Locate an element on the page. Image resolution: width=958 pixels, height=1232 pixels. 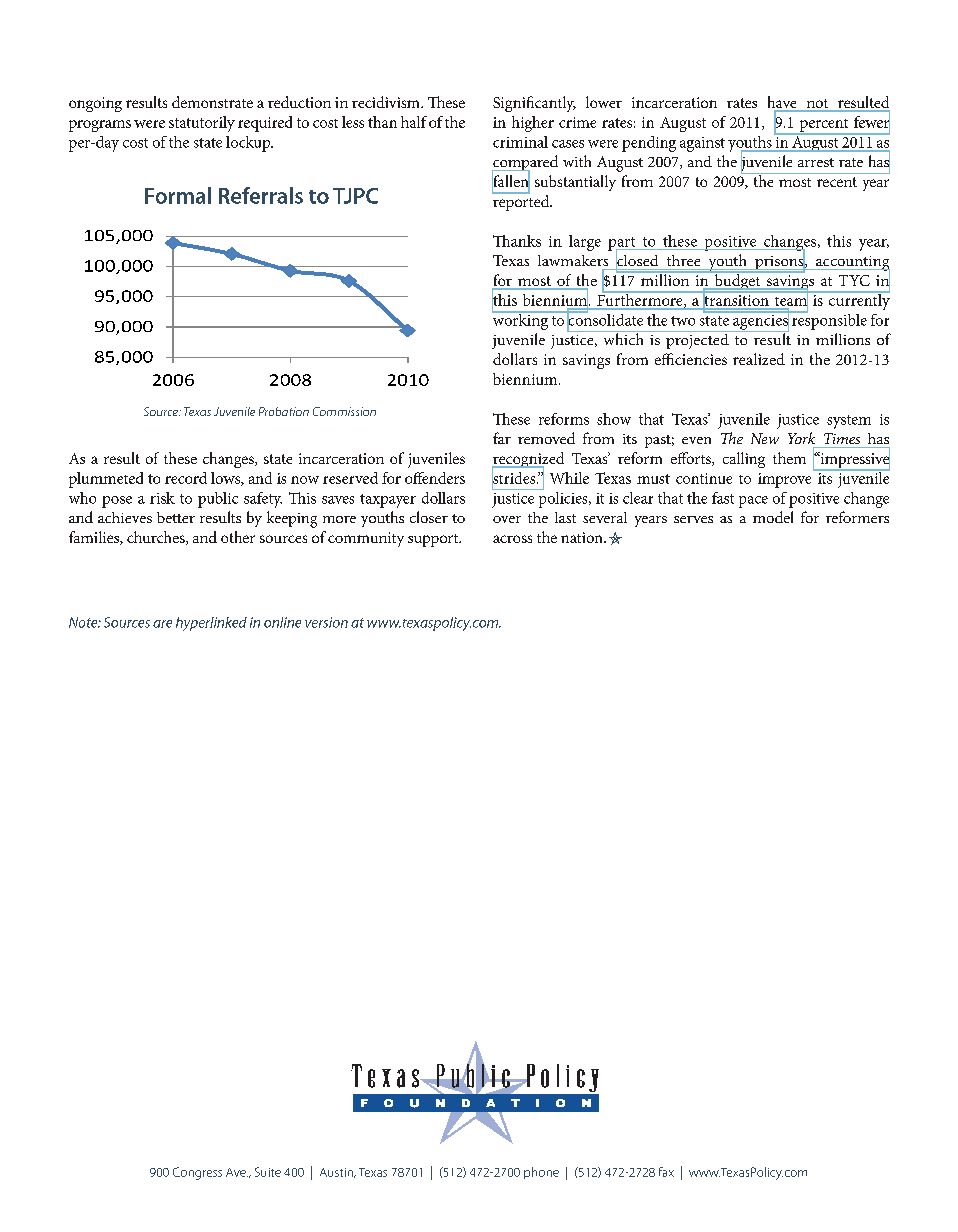
criminal is located at coordinates (520, 142).
